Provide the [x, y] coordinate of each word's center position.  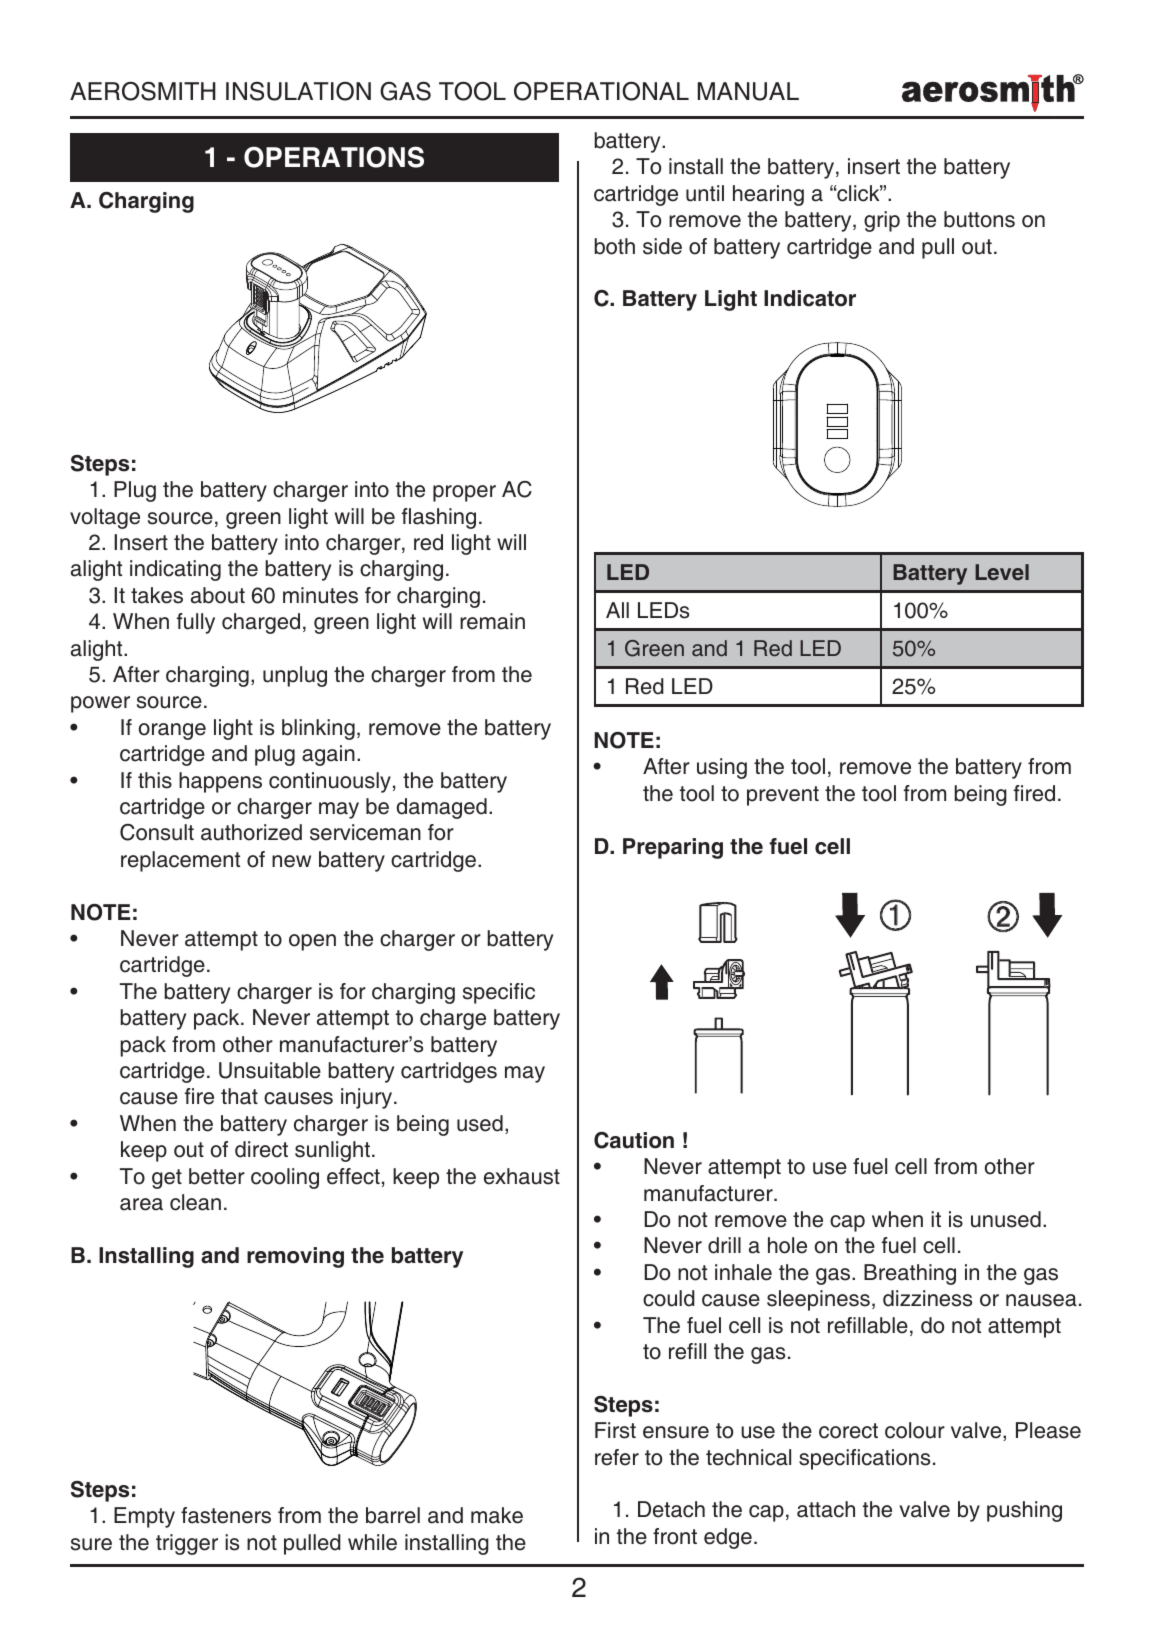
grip [882, 221]
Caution [634, 1140]
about [218, 595]
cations [896, 1457]
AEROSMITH [143, 91]
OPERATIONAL [601, 91]
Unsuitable [270, 1070]
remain [492, 621]
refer [617, 1457]
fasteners [226, 1515]
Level [1002, 572]
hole [787, 1245]
